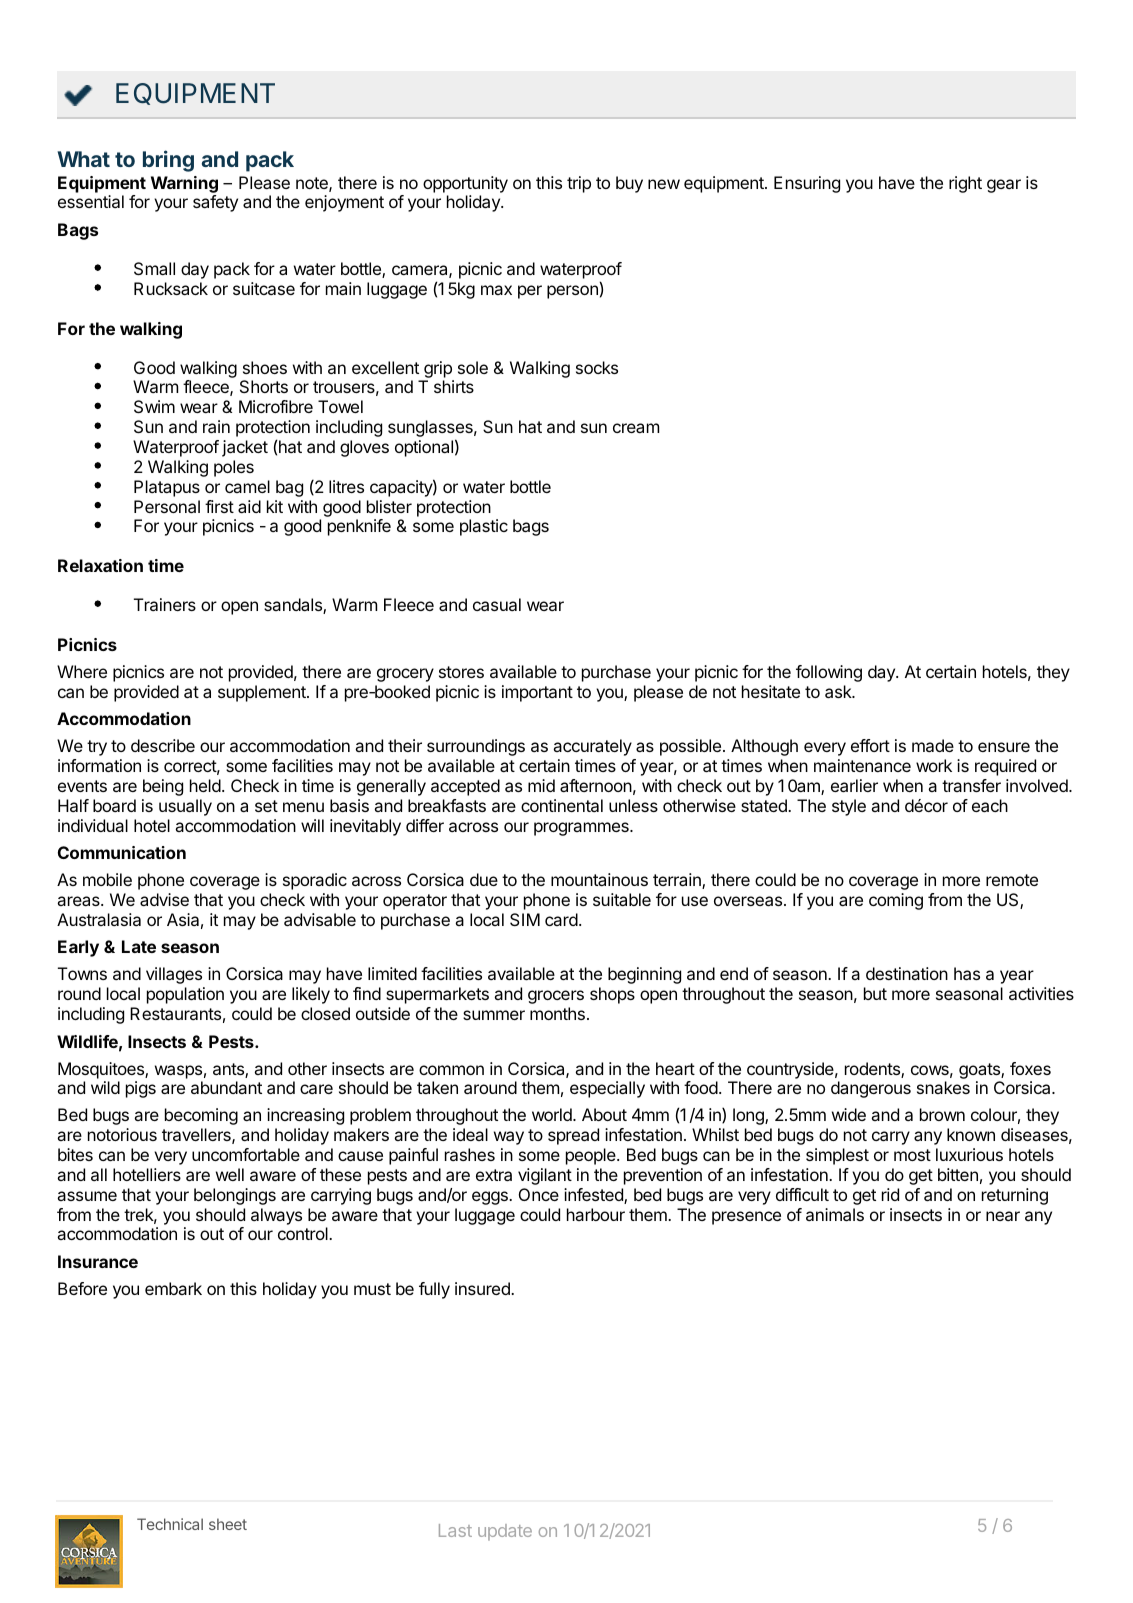 The image size is (1133, 1603). I want to click on right, so click(965, 184).
